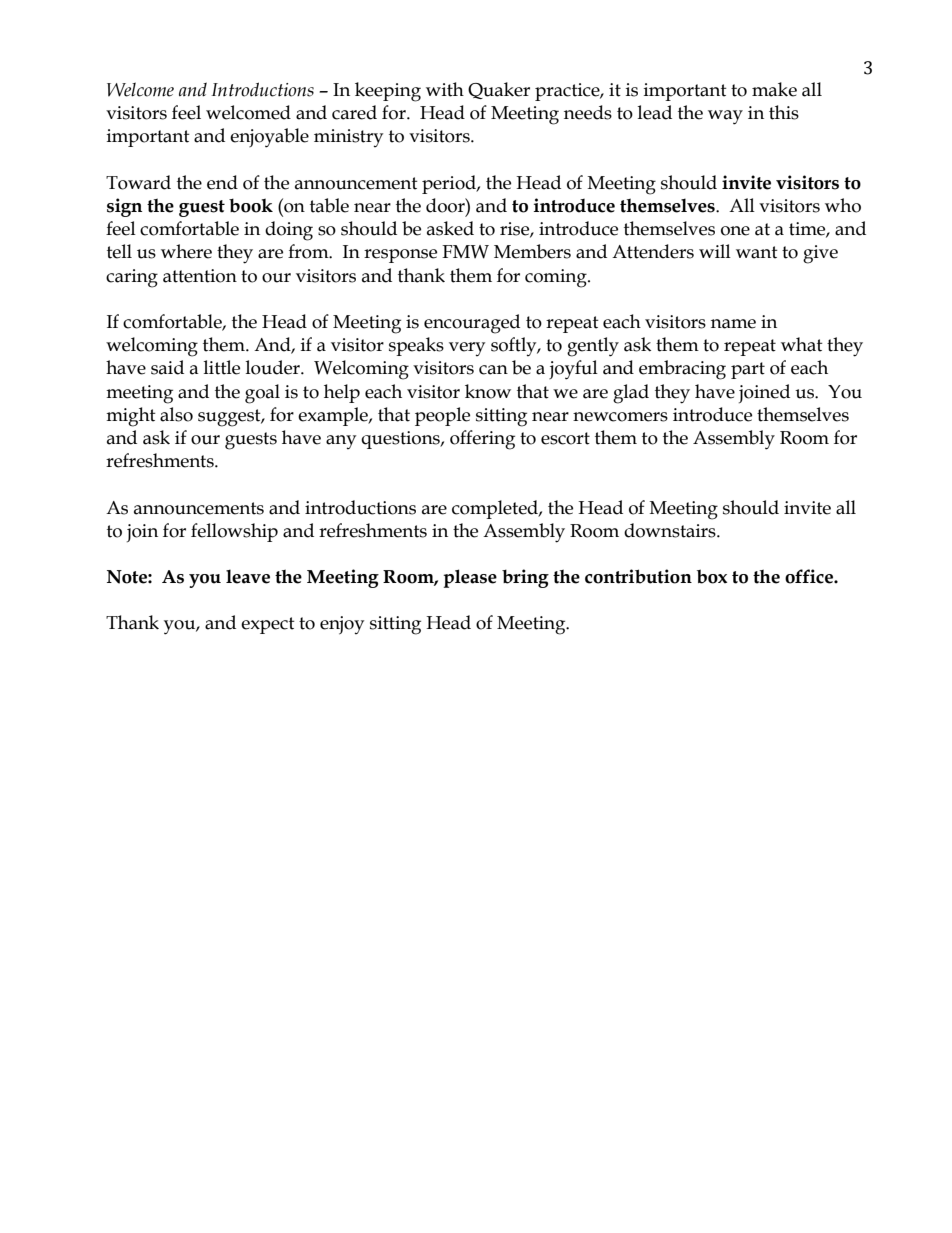 The width and height of the screenshot is (952, 1233). What do you see at coordinates (222, 367) in the screenshot?
I see `little` at bounding box center [222, 367].
